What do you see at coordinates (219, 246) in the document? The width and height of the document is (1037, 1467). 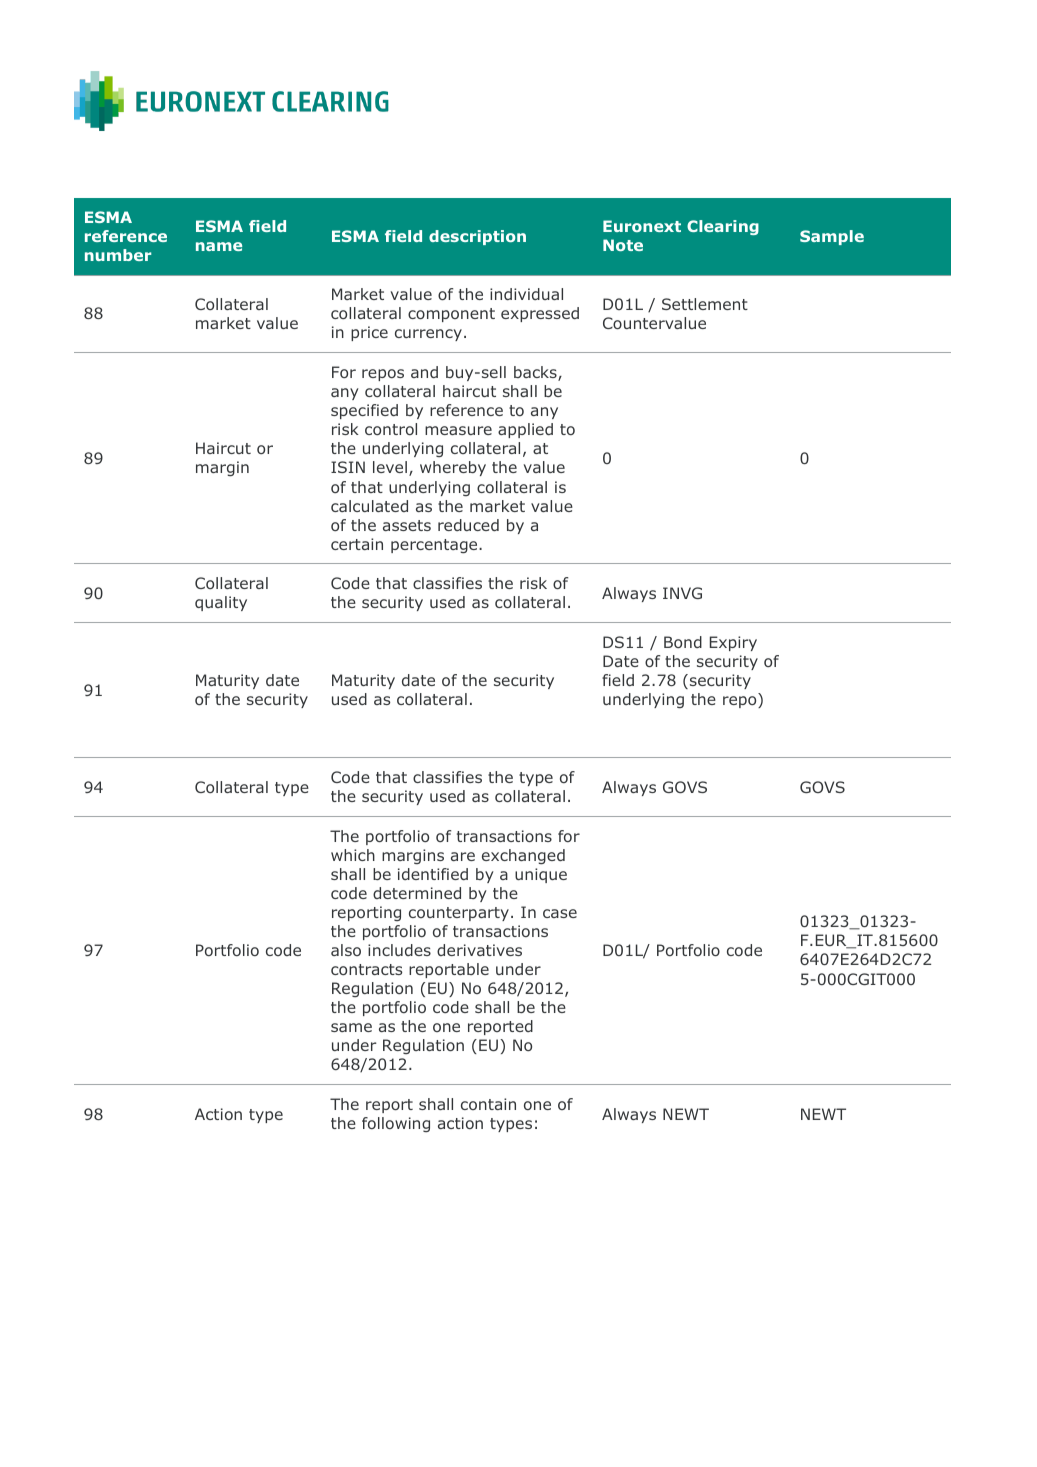 I see `name` at bounding box center [219, 246].
